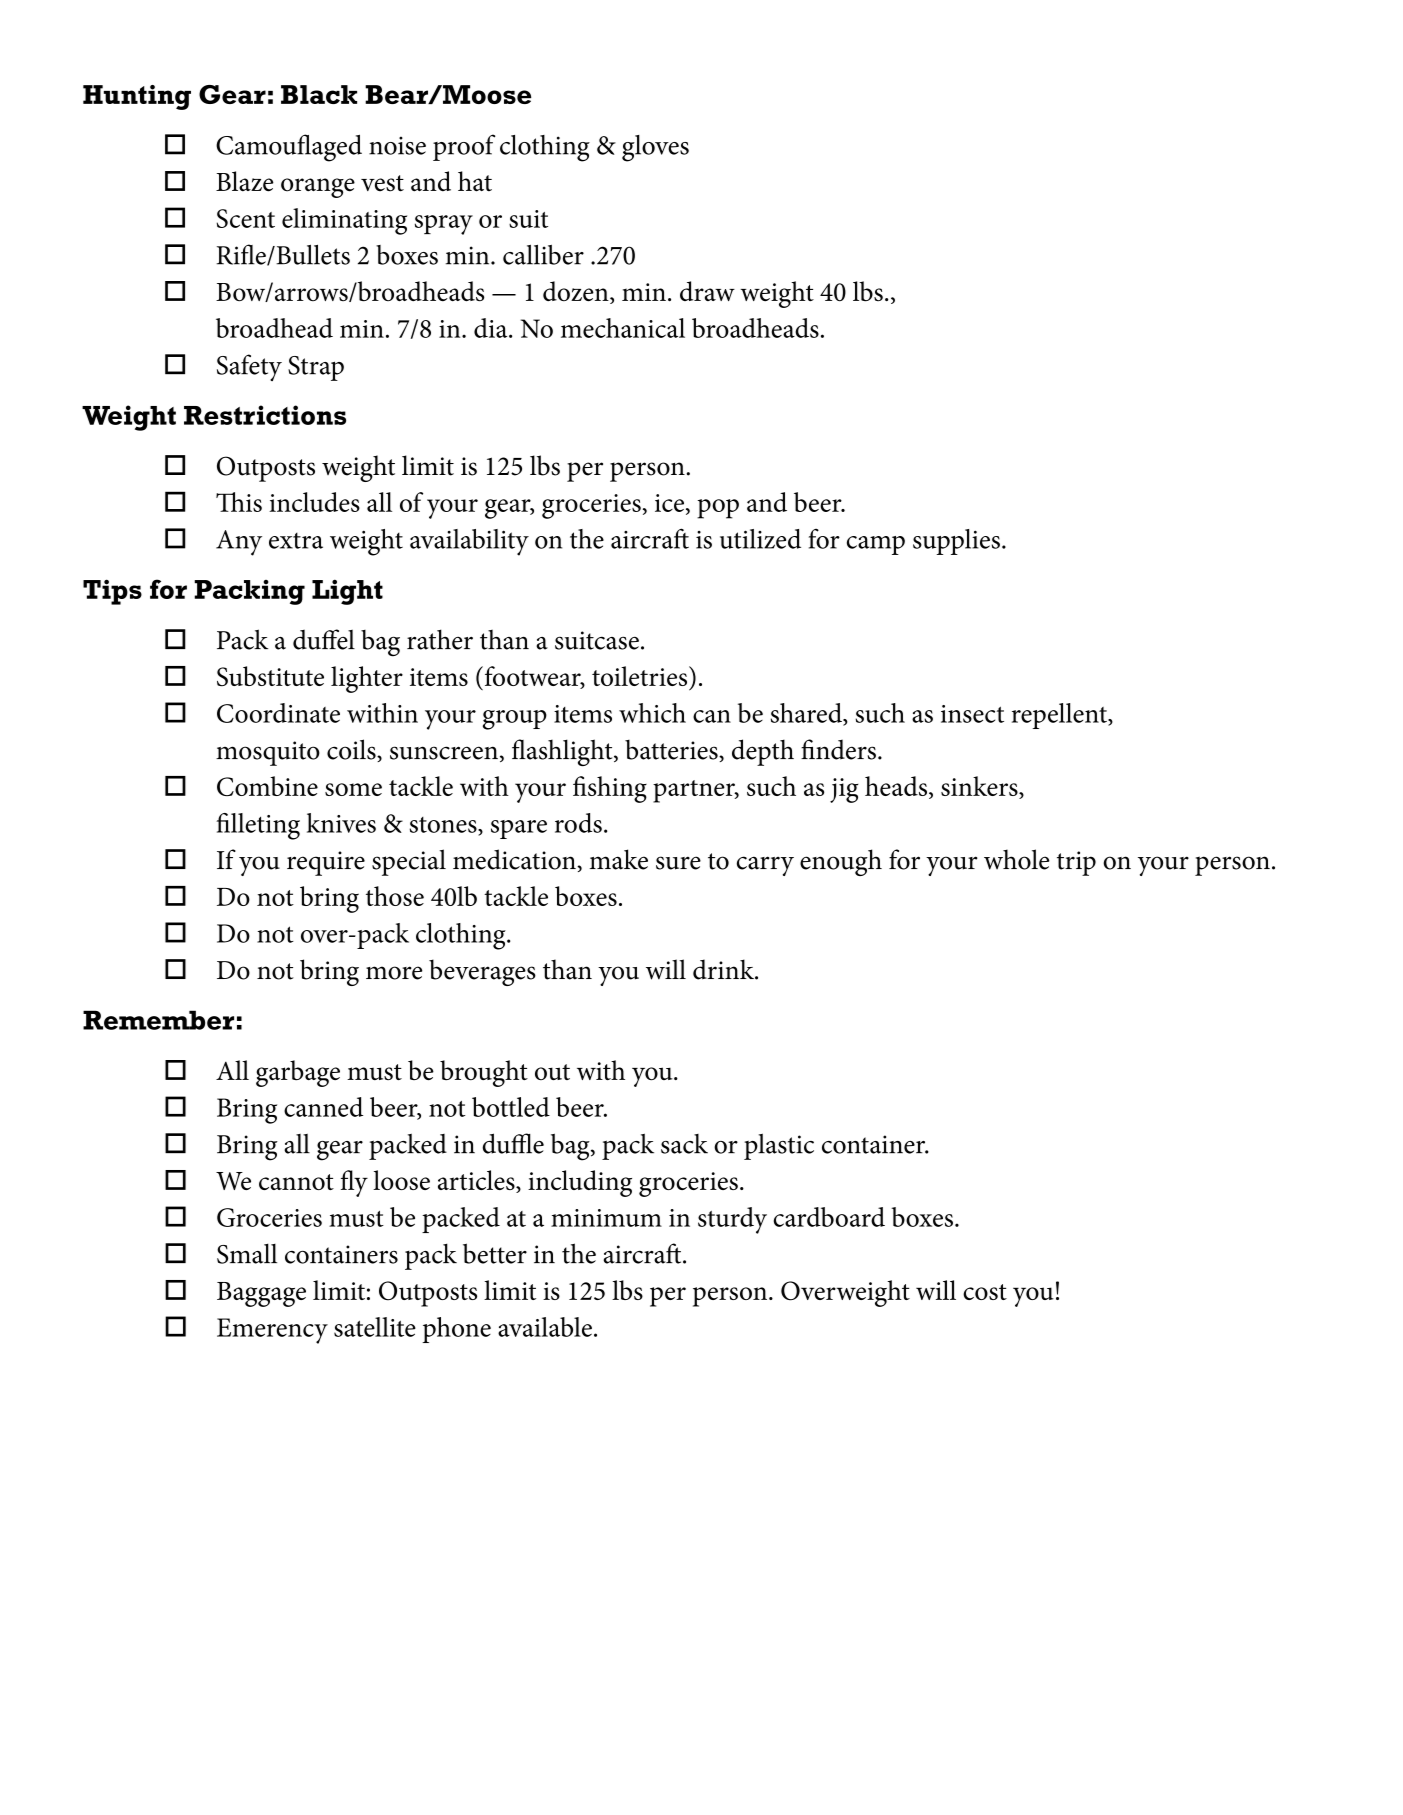 Image resolution: width=1403 pixels, height=1815 pixels. Describe the element at coordinates (985, 1292) in the screenshot. I see `cost` at that location.
